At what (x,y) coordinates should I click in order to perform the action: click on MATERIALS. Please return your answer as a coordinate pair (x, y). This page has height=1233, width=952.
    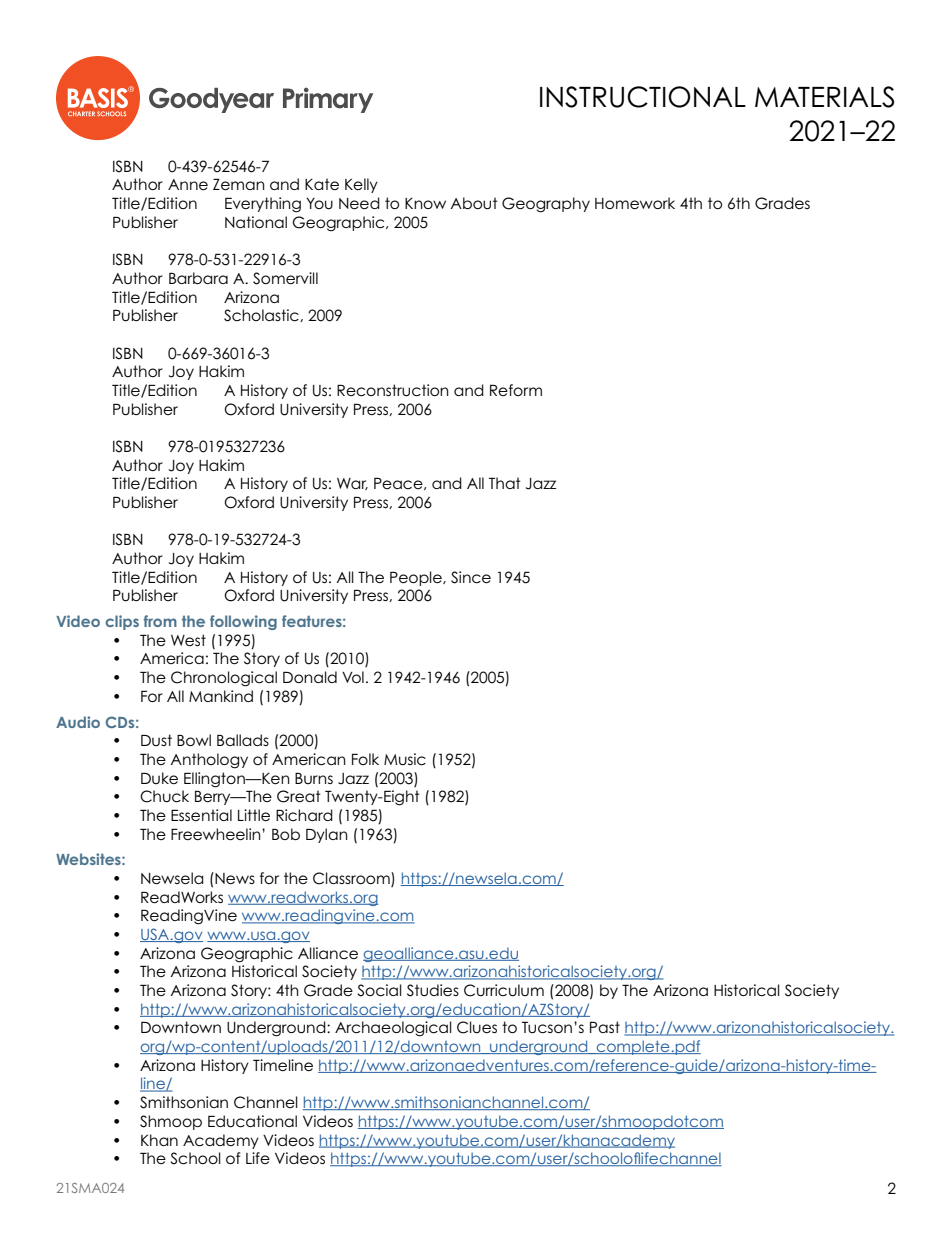
    Looking at the image, I should click on (824, 97).
